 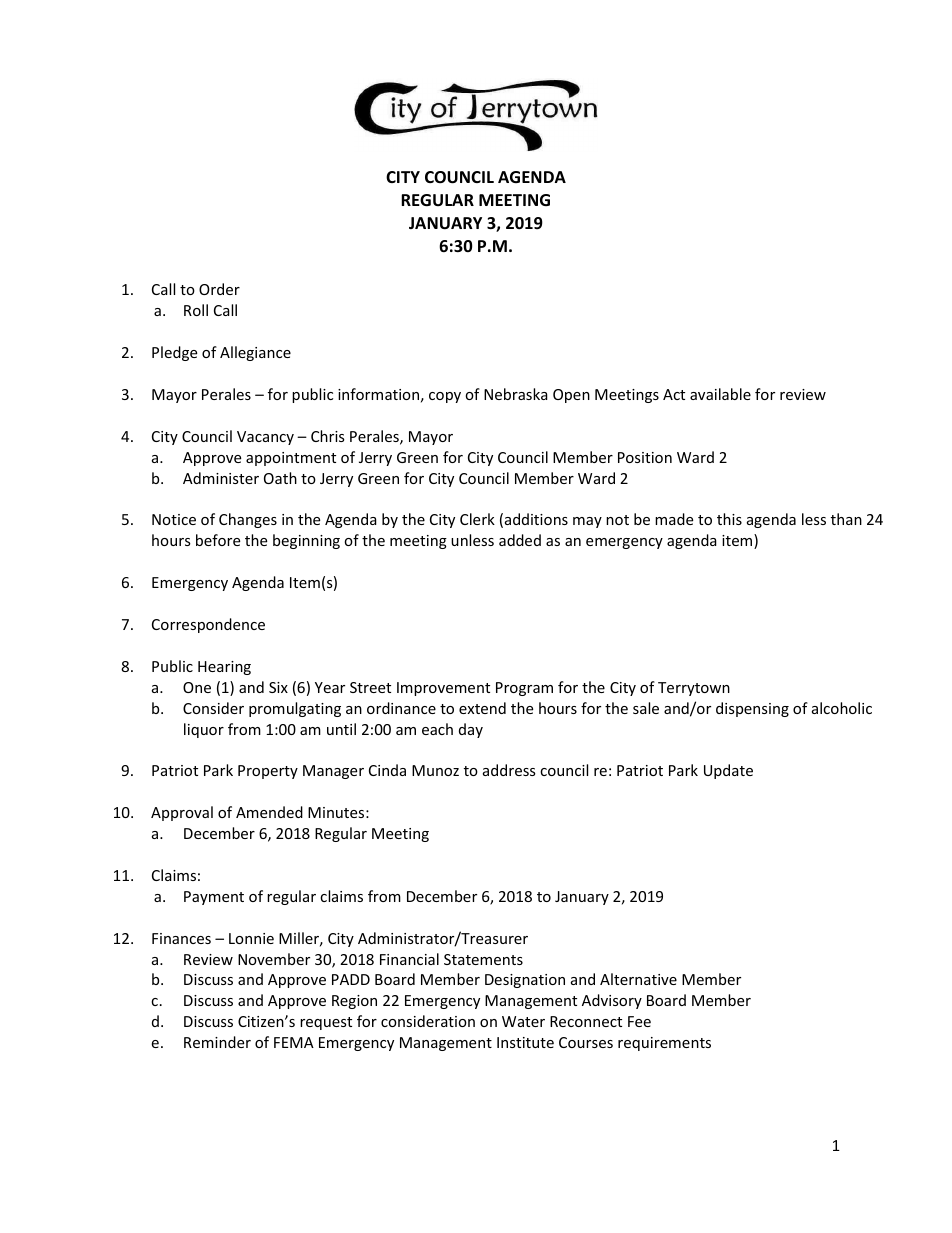 I want to click on Reminder, so click(x=217, y=1042).
